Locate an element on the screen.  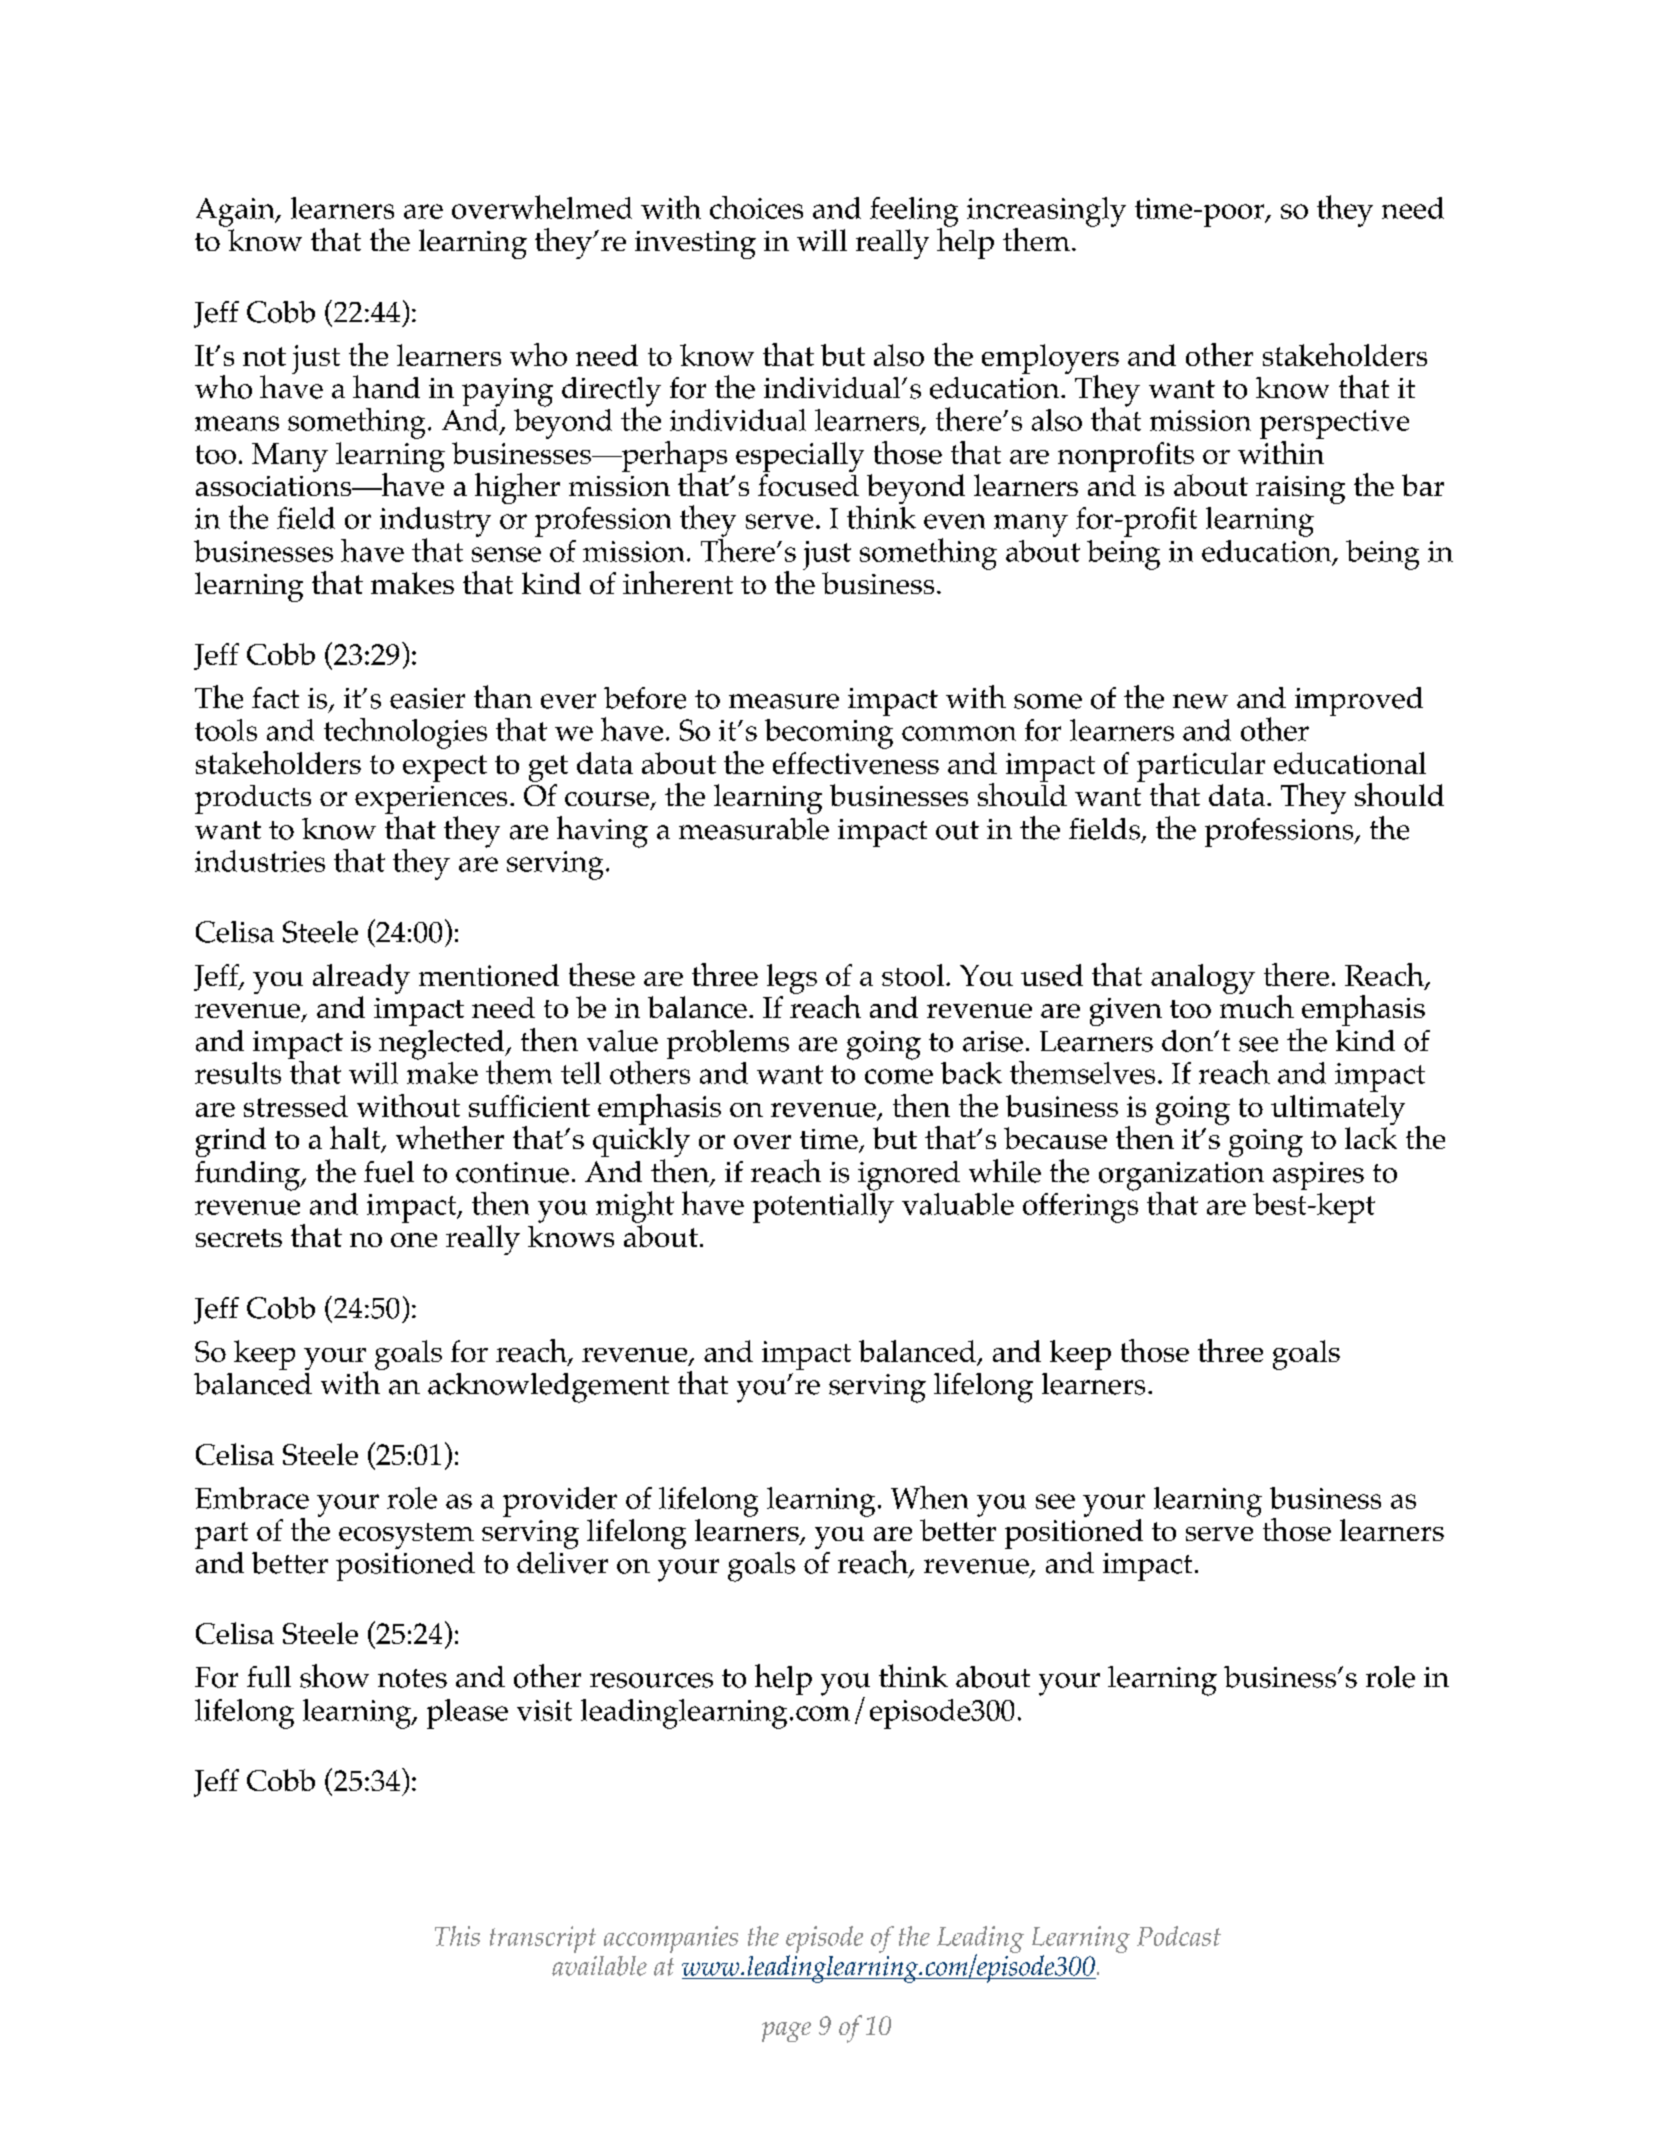
page is located at coordinates (786, 2032).
